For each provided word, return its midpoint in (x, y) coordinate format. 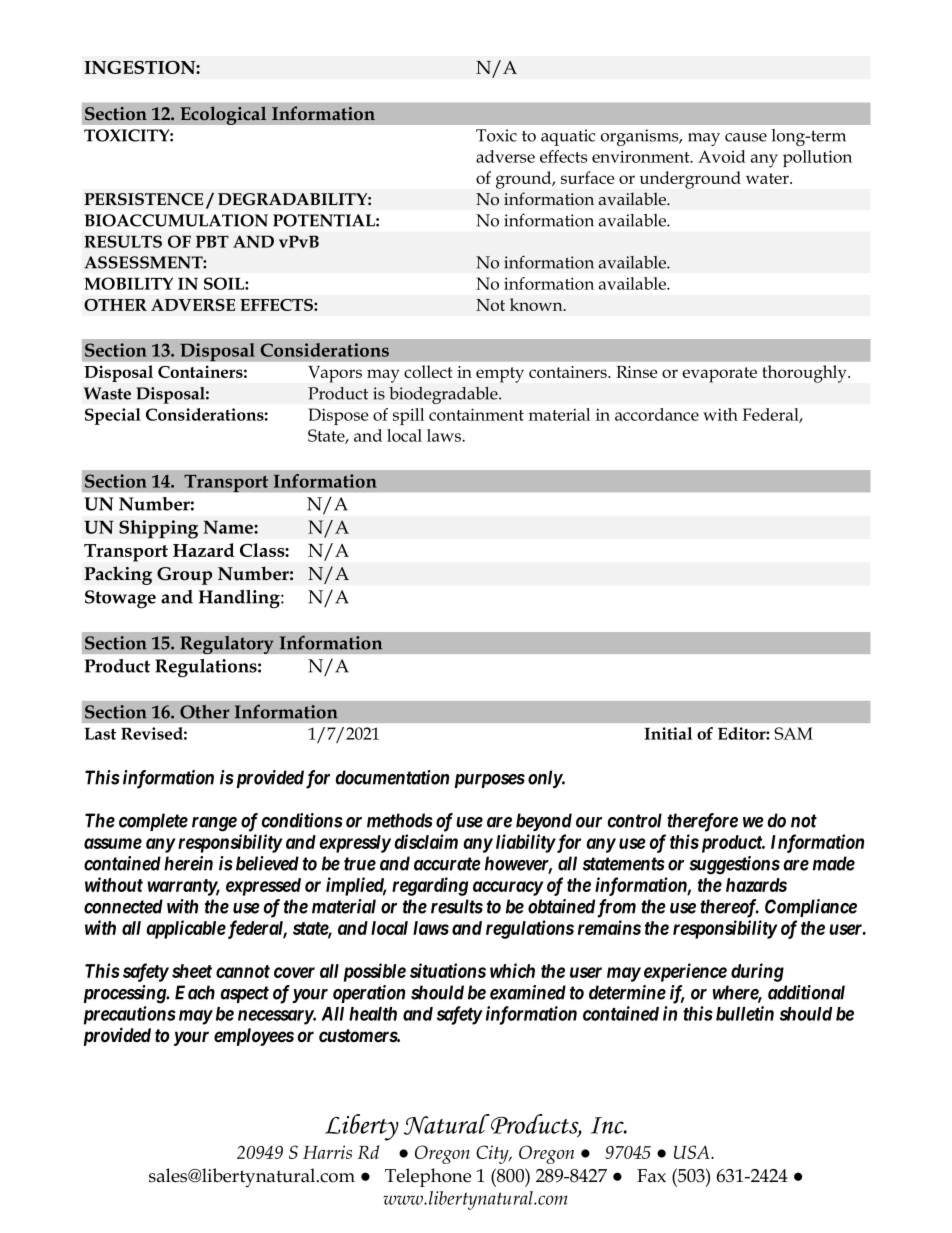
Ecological (223, 115)
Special (113, 416)
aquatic (568, 137)
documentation (392, 777)
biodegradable (444, 395)
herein (188, 863)
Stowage (120, 599)
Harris (327, 1152)
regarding (430, 886)
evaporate (719, 375)
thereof (729, 908)
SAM (793, 733)
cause (746, 137)
